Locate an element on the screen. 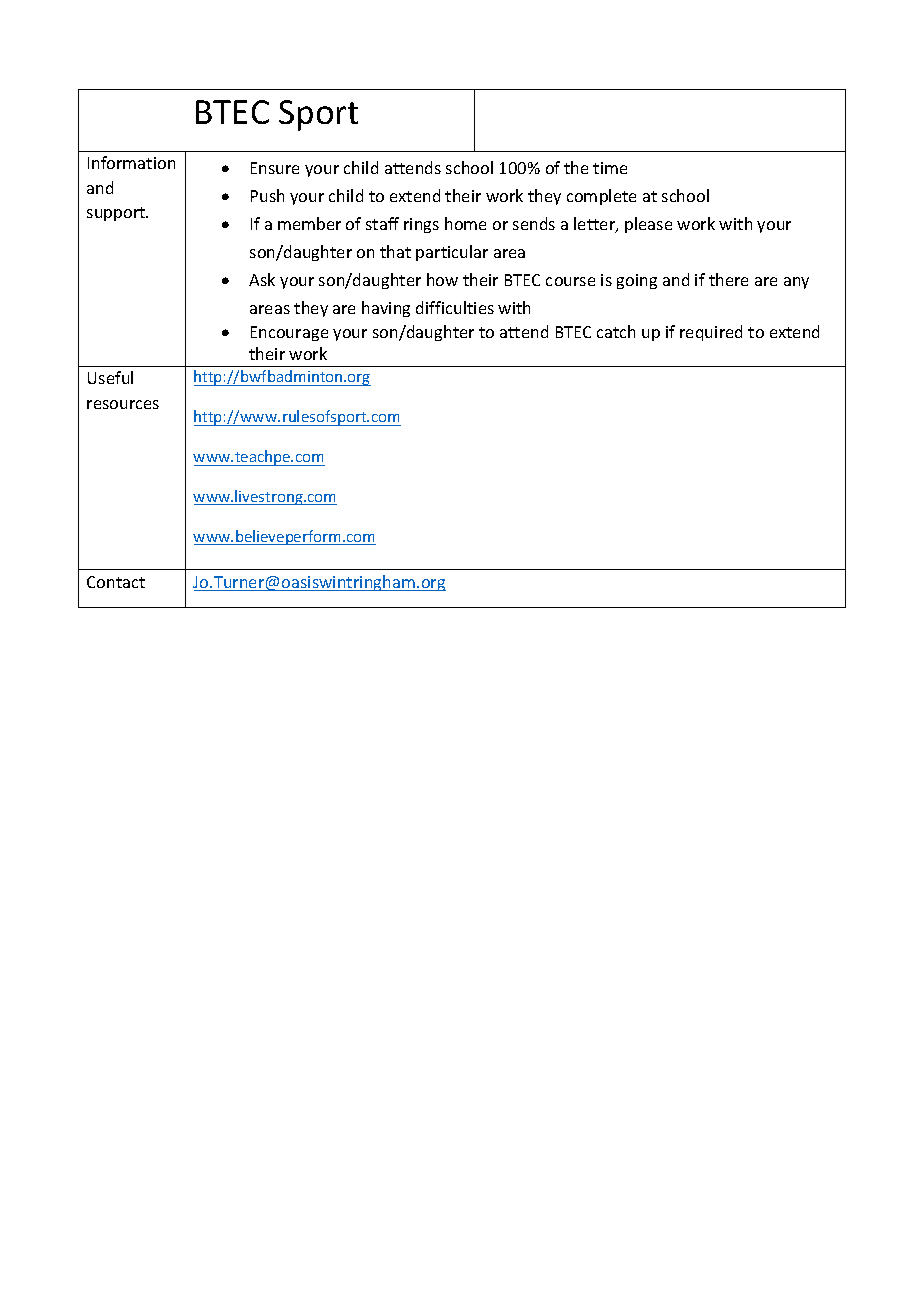 The height and width of the screenshot is (1308, 924). required is located at coordinates (711, 333).
